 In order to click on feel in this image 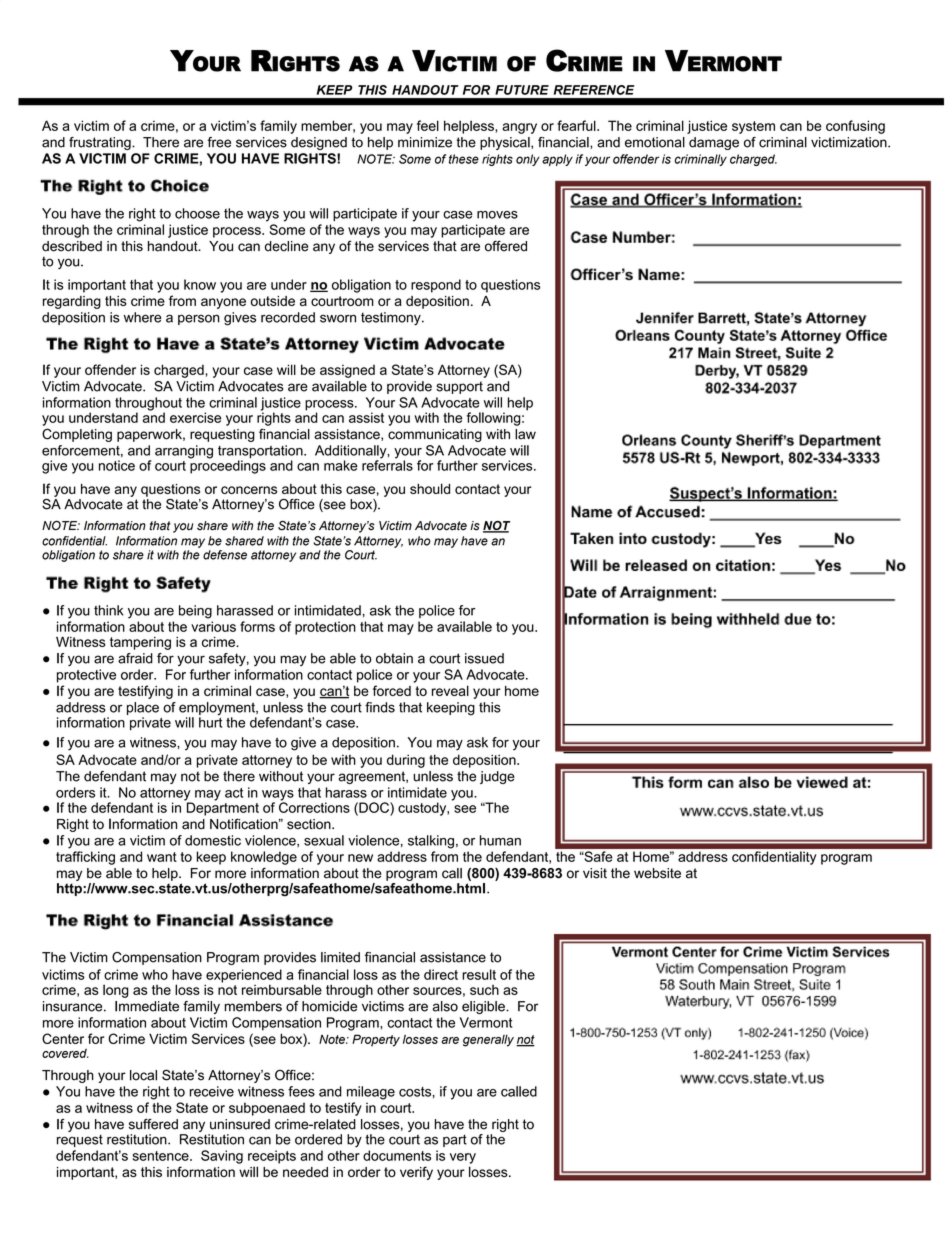, I will do `click(428, 125)`.
